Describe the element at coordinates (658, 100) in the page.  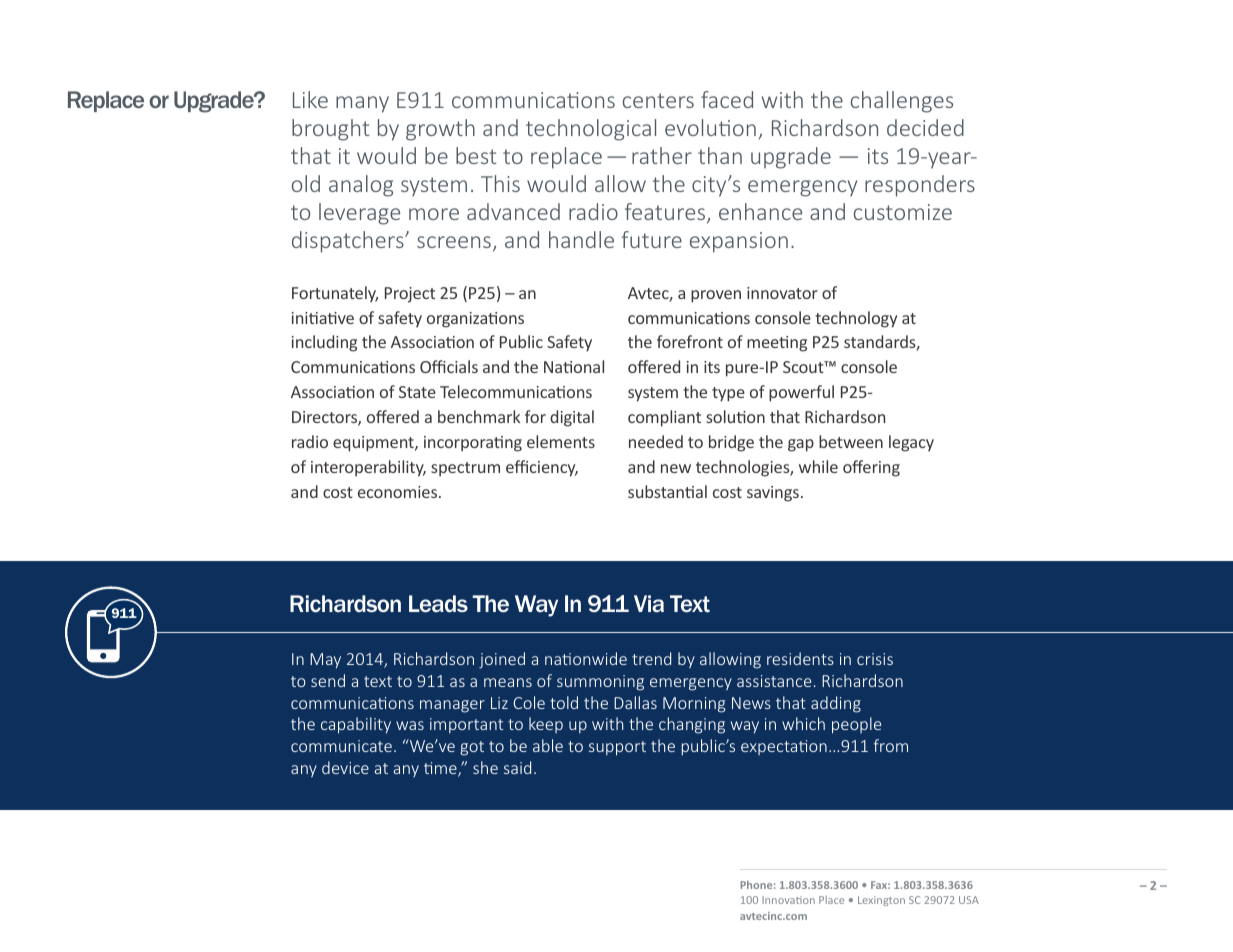
I see `centers` at that location.
